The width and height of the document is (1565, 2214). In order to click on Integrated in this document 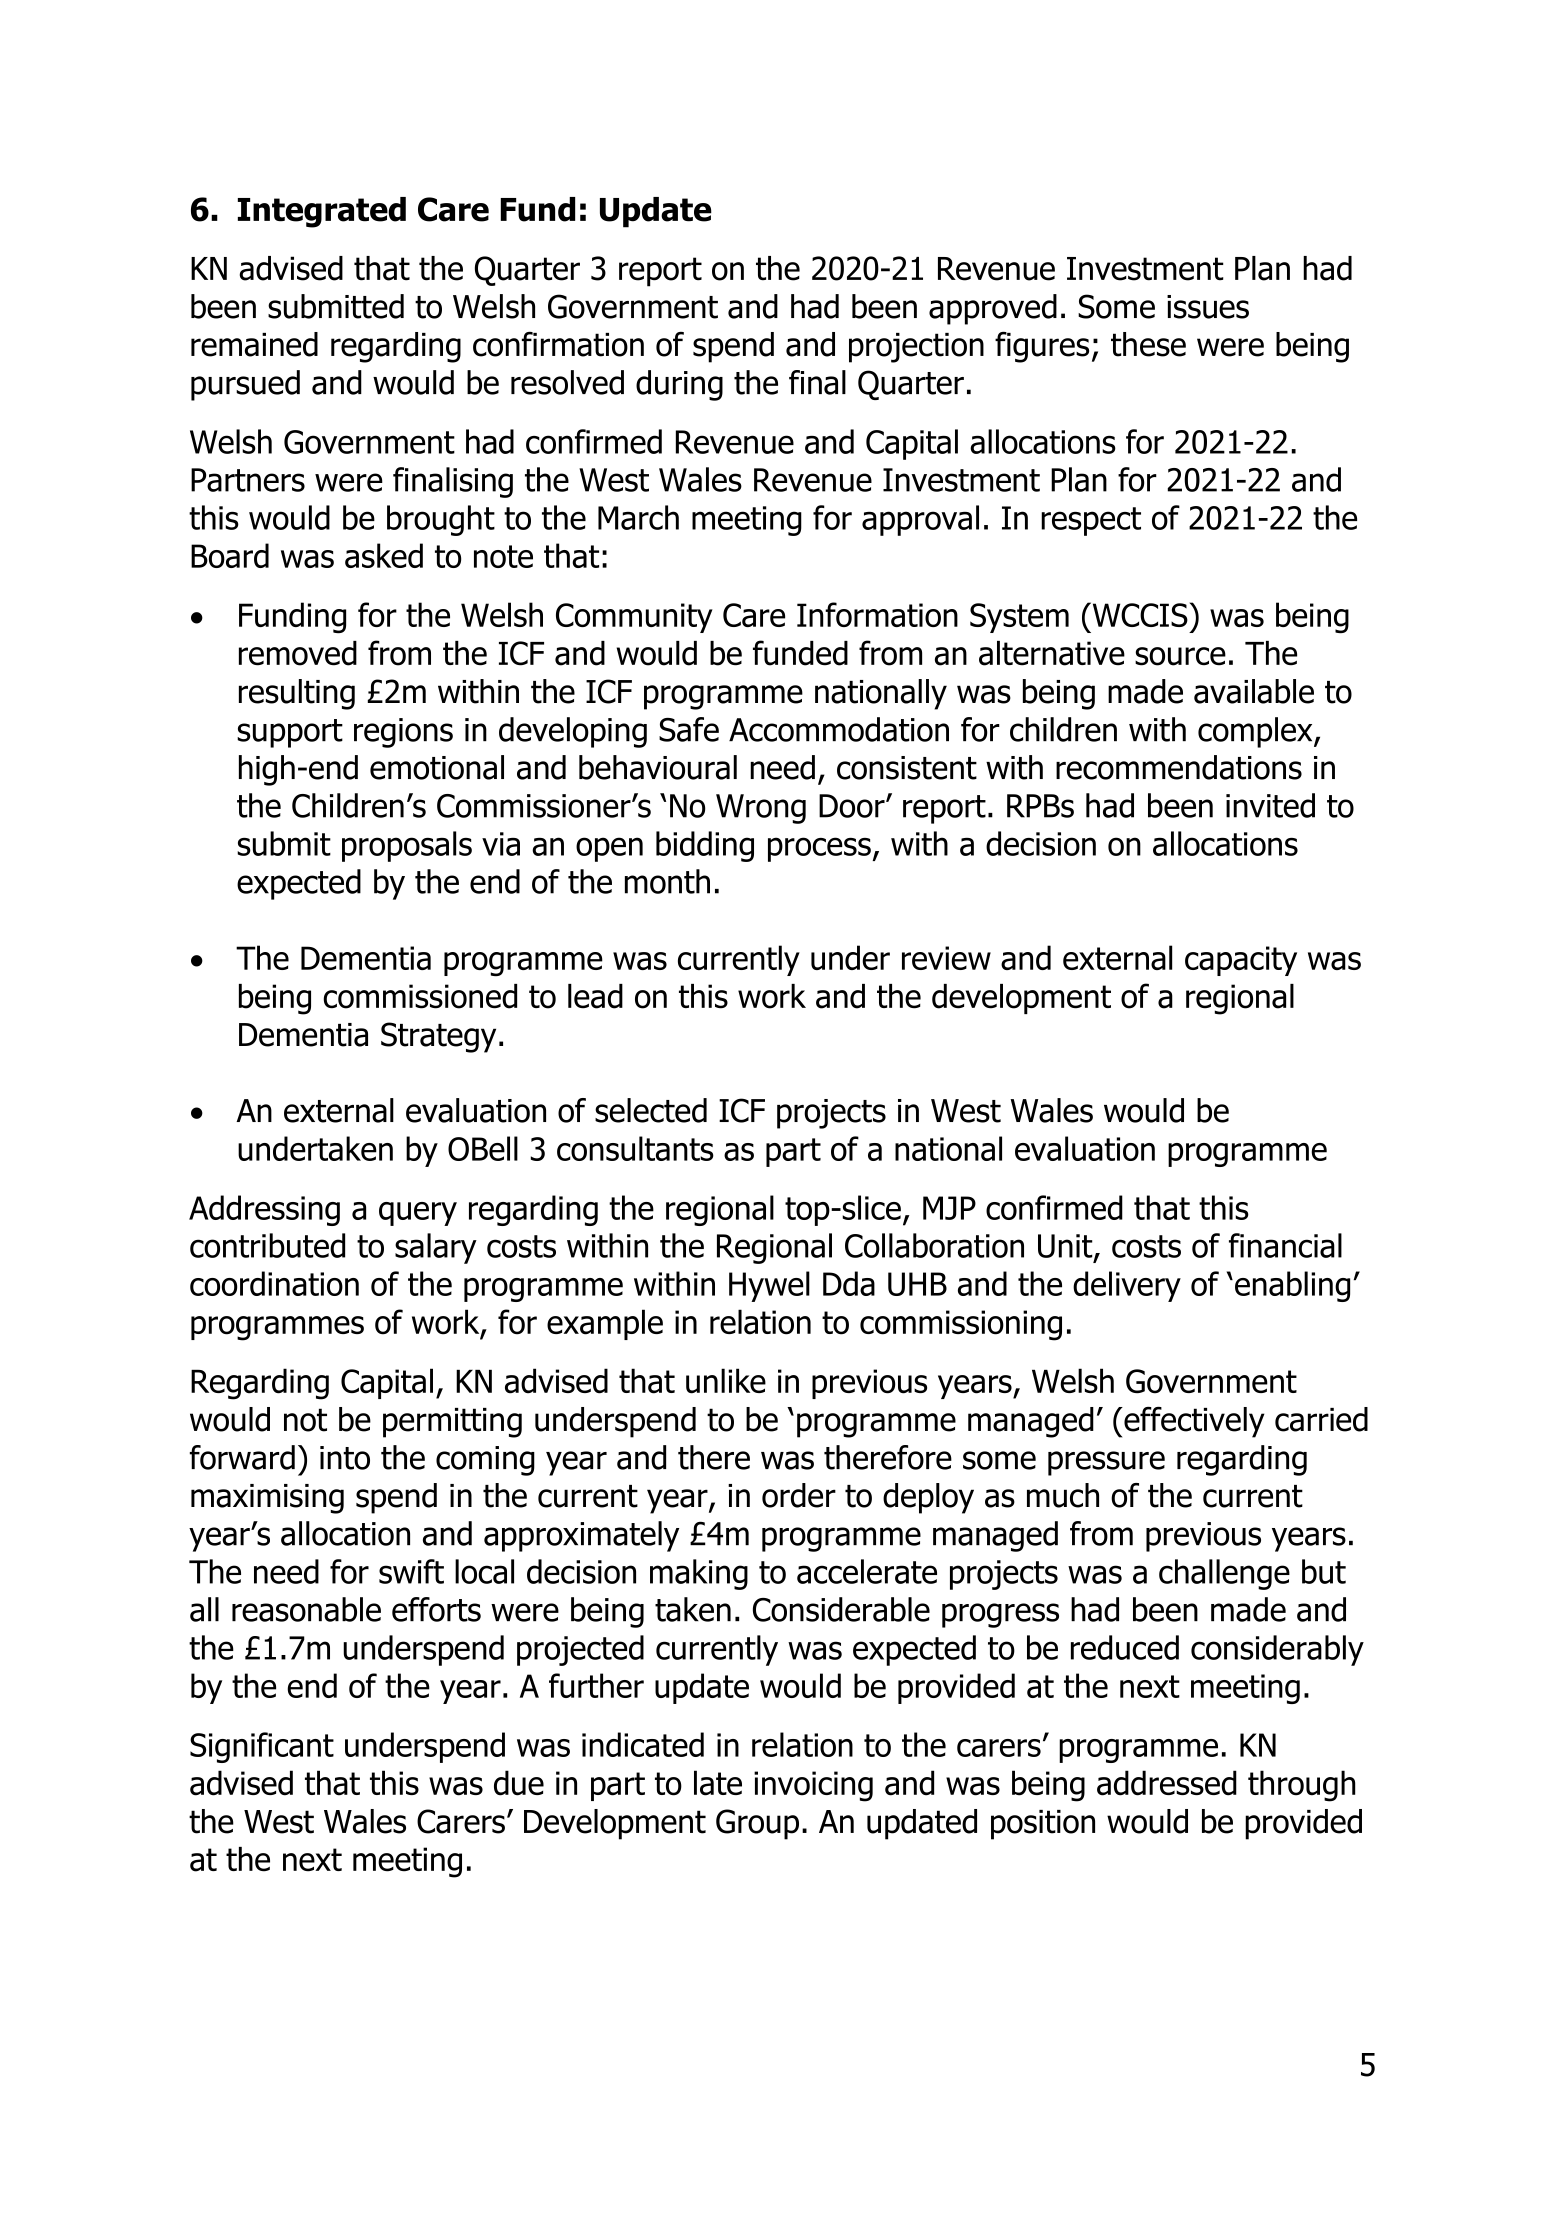, I will do `click(322, 212)`.
